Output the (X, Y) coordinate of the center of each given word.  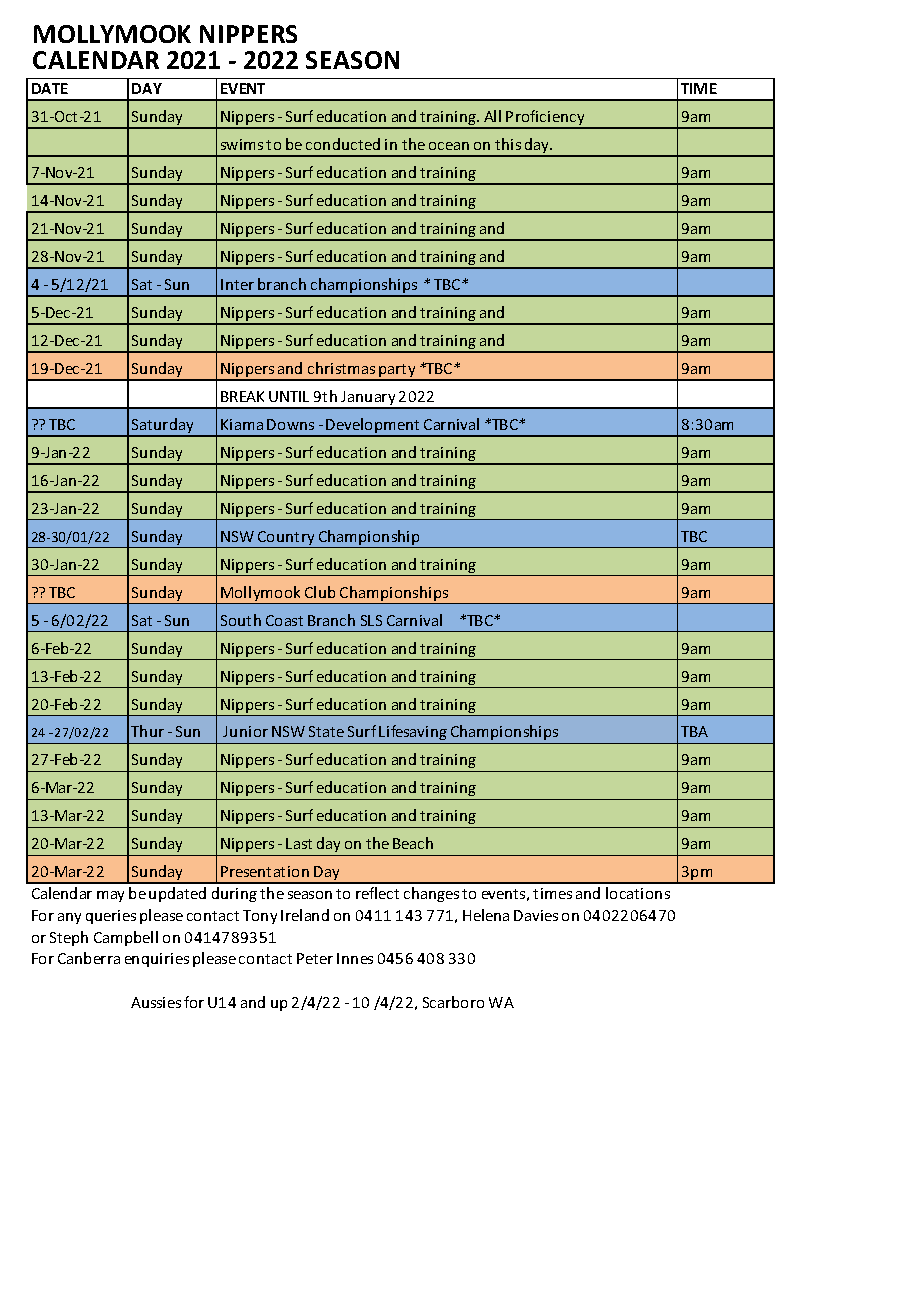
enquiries (157, 960)
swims (242, 144)
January (368, 399)
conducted (343, 144)
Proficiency (546, 119)
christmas (341, 368)
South (241, 620)
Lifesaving (413, 732)
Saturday (163, 427)
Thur (147, 731)
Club (320, 592)
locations (638, 893)
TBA (694, 731)
